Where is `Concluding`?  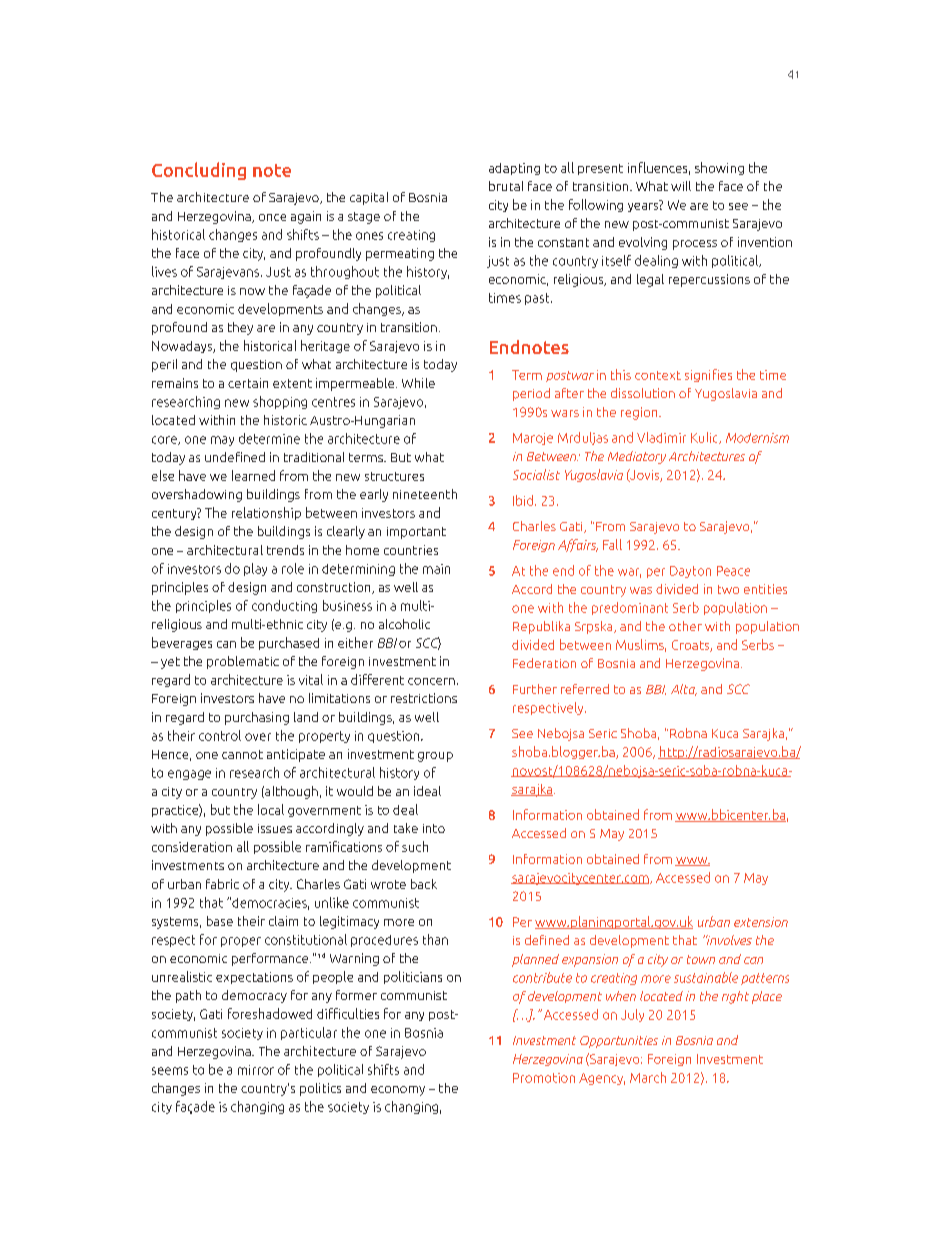
Concluding is located at coordinates (199, 171).
